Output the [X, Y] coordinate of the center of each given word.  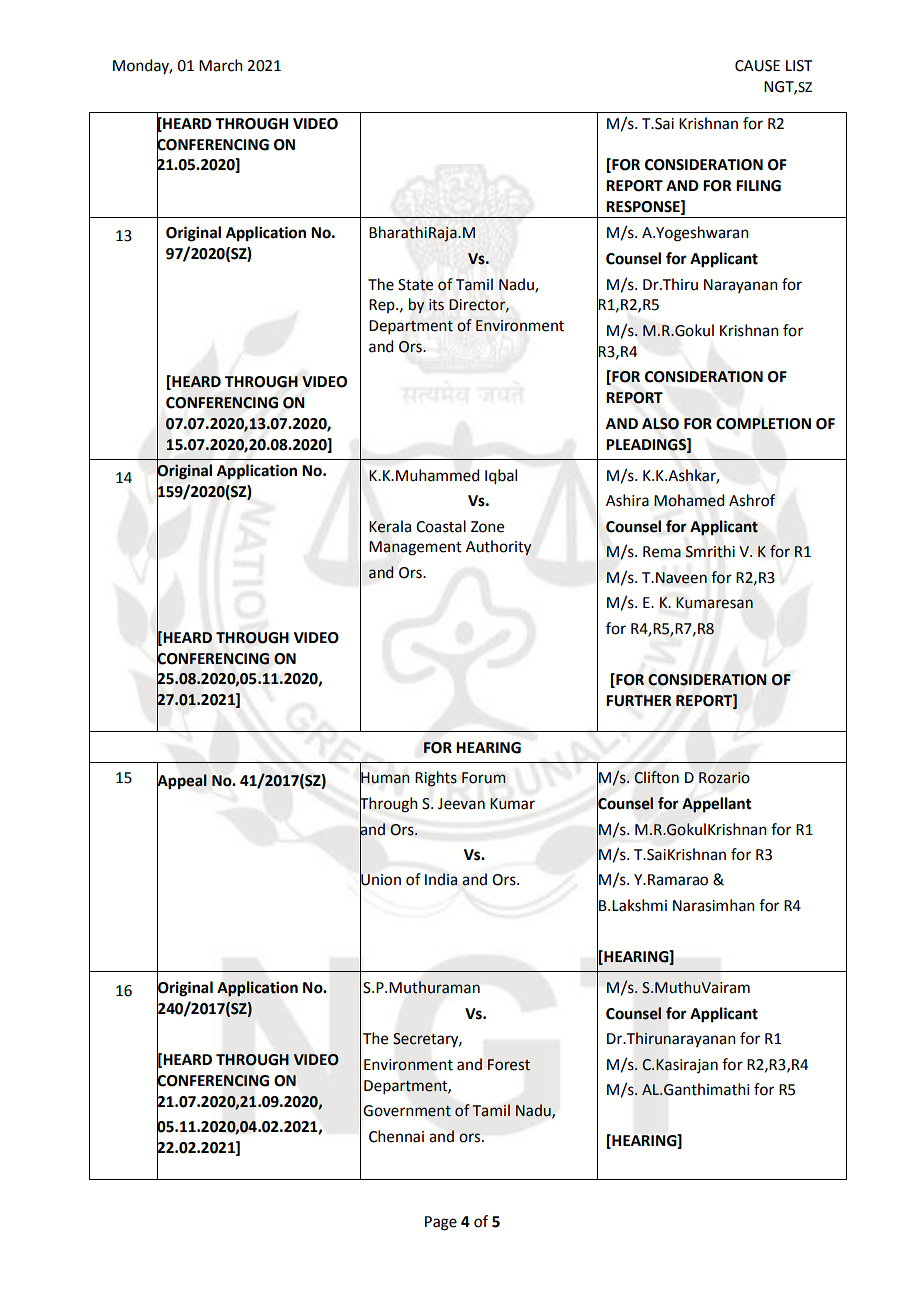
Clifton [656, 777]
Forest [509, 1065]
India [441, 879]
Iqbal [501, 477]
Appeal [182, 782]
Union [380, 880]
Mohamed [689, 500]
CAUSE [757, 66]
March [221, 65]
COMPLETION [763, 424]
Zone [487, 527]
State [415, 285]
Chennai [396, 1136]
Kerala [390, 526]
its [436, 305]
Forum [484, 778]
